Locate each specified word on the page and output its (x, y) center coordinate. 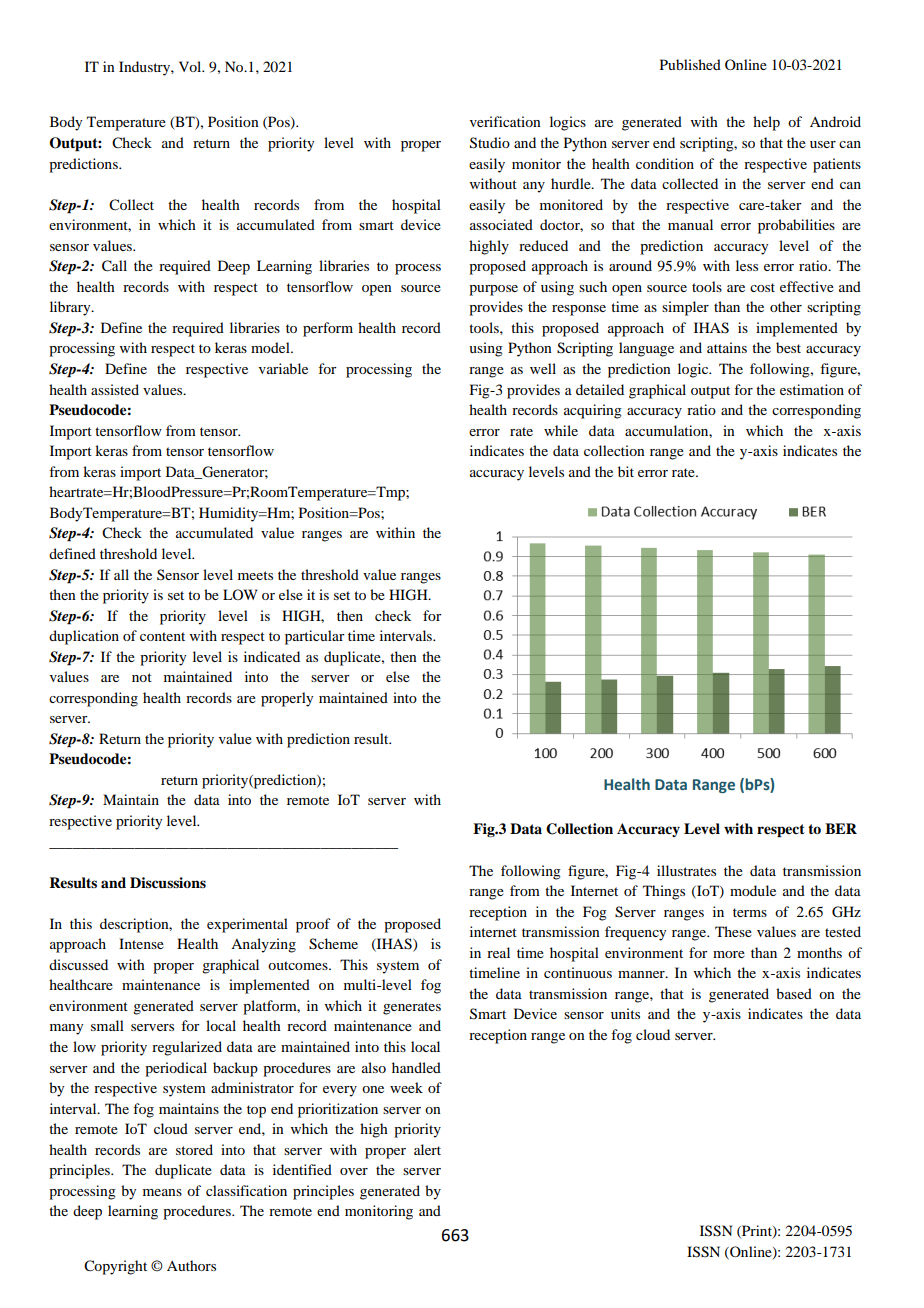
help (766, 123)
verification (505, 121)
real (498, 952)
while (561, 430)
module (753, 890)
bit (626, 471)
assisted (115, 389)
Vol (191, 66)
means (162, 1192)
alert (427, 1149)
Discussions (168, 883)
